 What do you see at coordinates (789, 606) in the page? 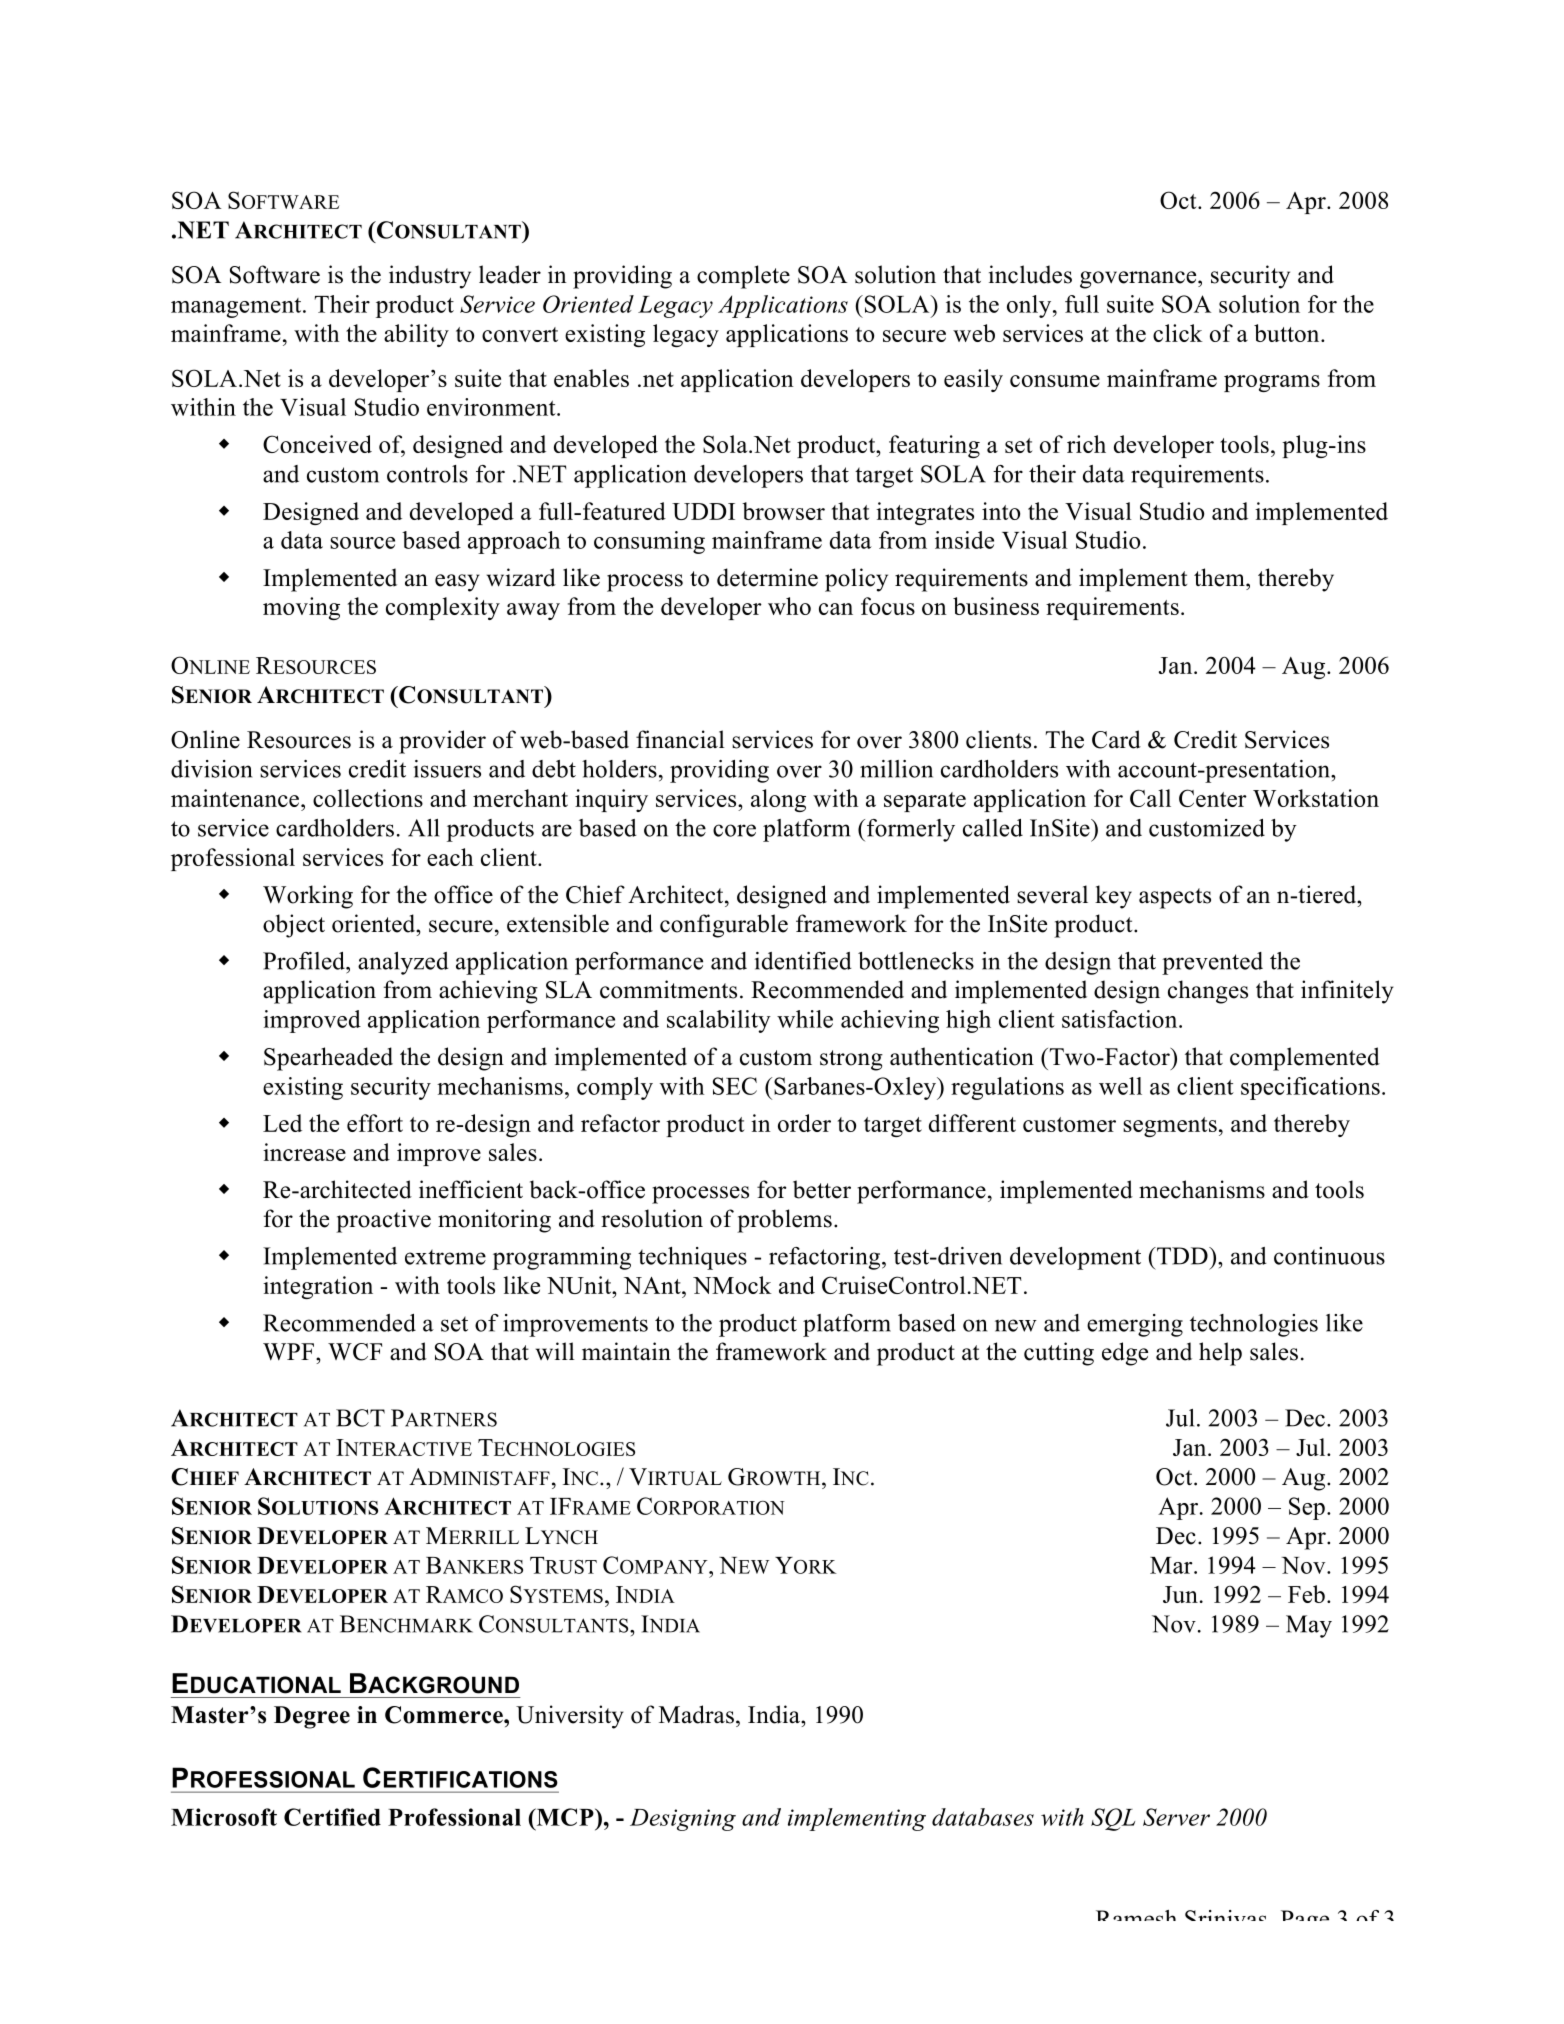
I see `who` at bounding box center [789, 606].
